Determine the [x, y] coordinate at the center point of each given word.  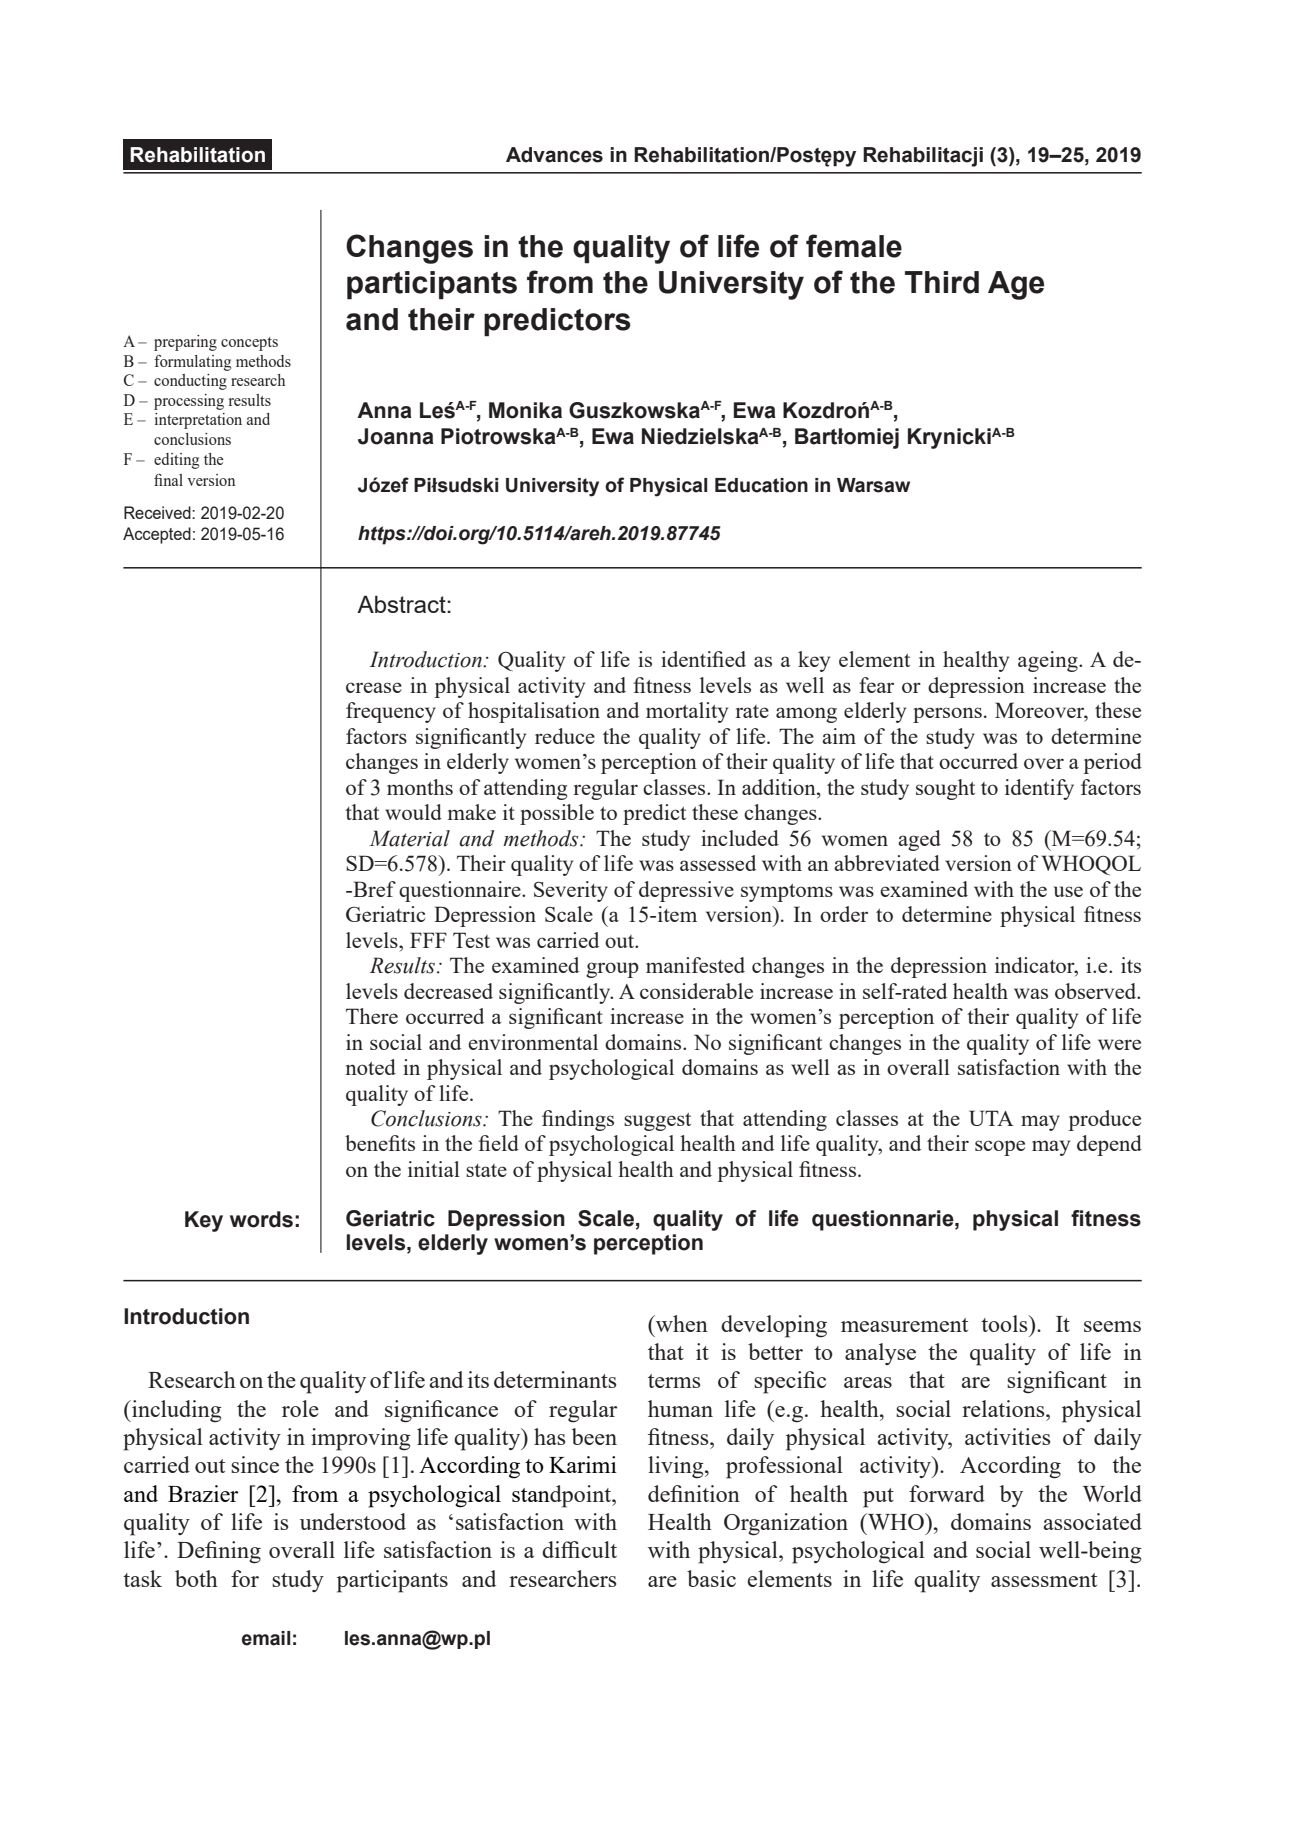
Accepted [157, 535]
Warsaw [873, 485]
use [1068, 891]
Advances [554, 155]
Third [942, 282]
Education [761, 485]
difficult [579, 1549]
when [681, 1323]
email [266, 1638]
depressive [686, 891]
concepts [249, 344]
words [261, 1219]
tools [1005, 1323]
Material [409, 838]
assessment [1044, 1580]
